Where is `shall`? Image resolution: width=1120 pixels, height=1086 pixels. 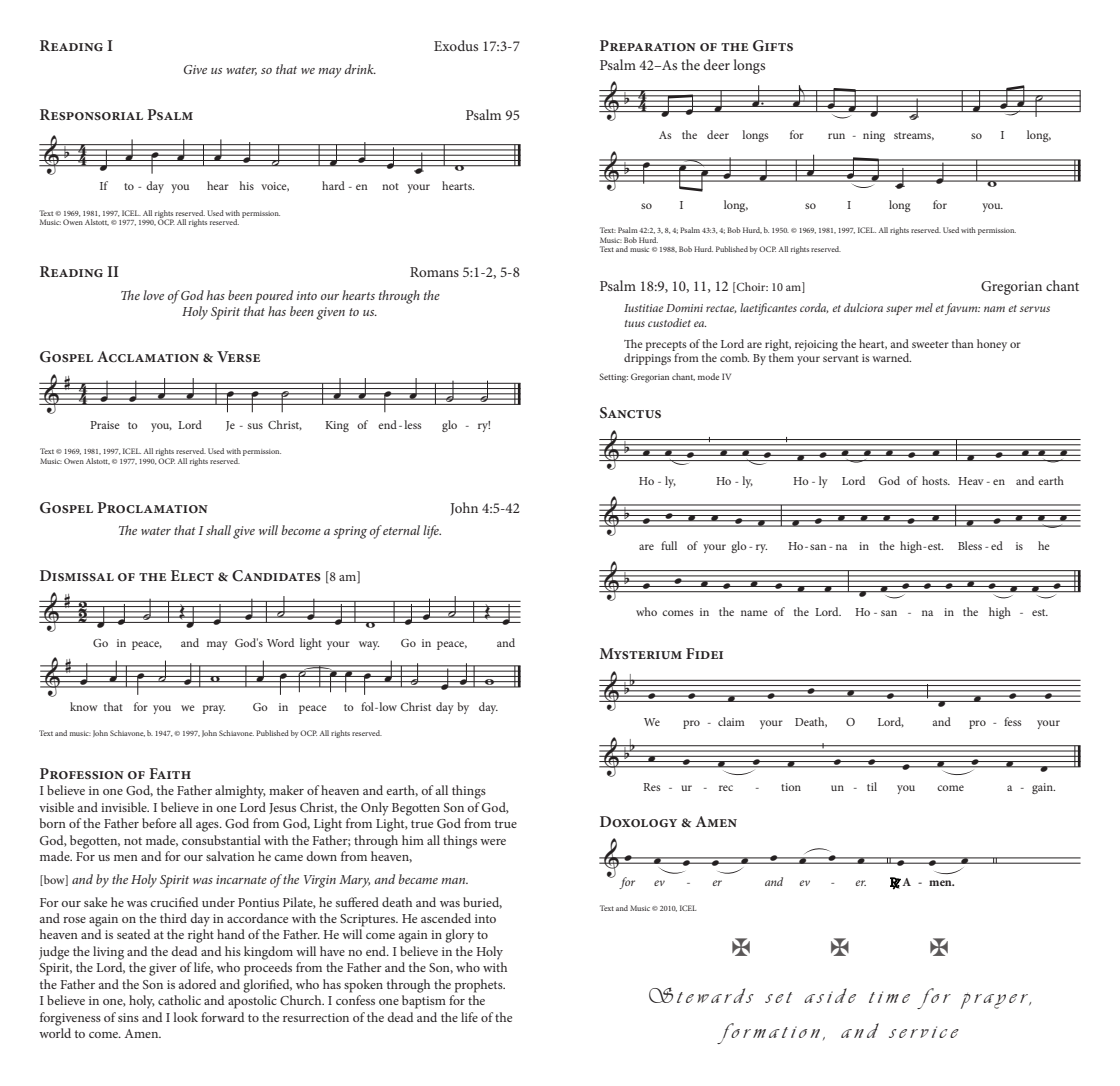
shall is located at coordinates (218, 530).
